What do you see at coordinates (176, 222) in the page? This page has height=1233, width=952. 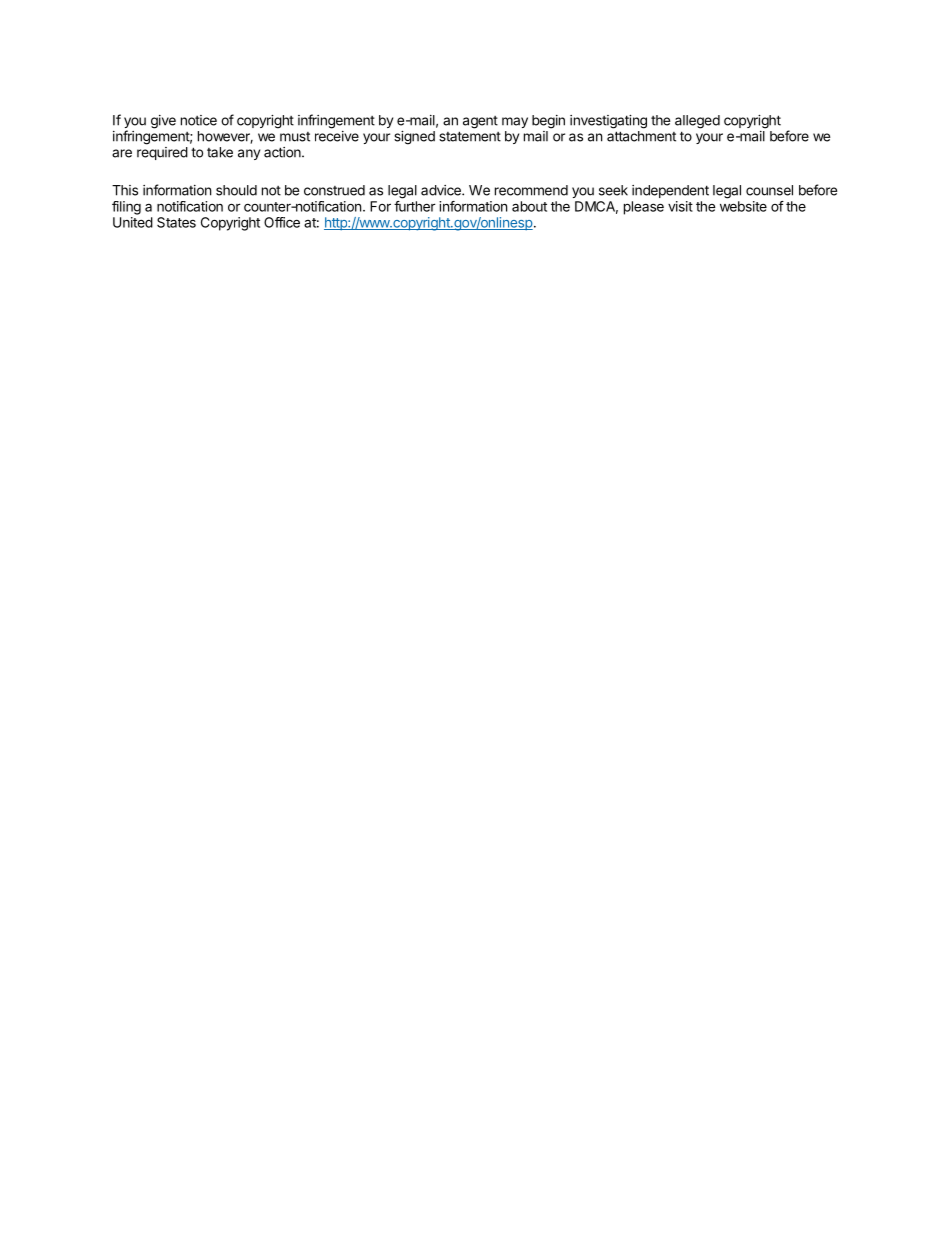 I see `States` at bounding box center [176, 222].
